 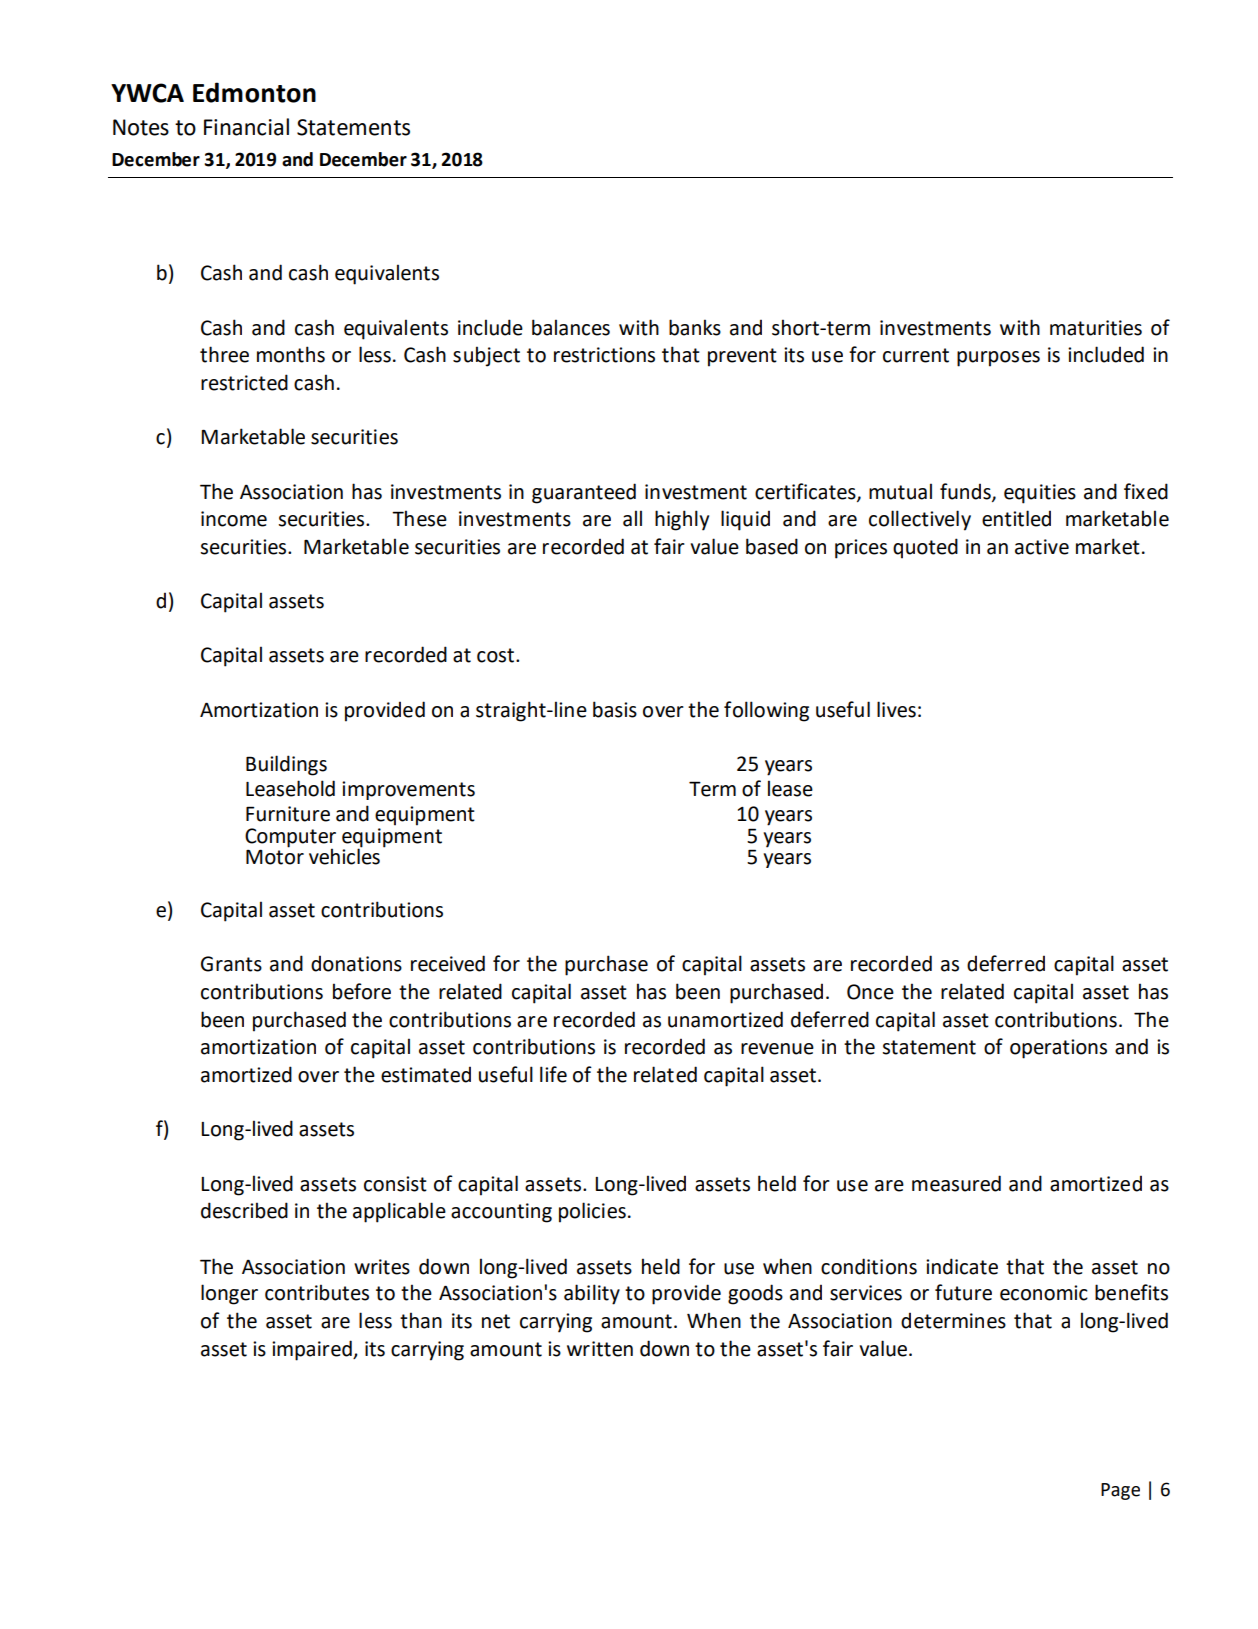 I want to click on purposes, so click(x=998, y=359).
